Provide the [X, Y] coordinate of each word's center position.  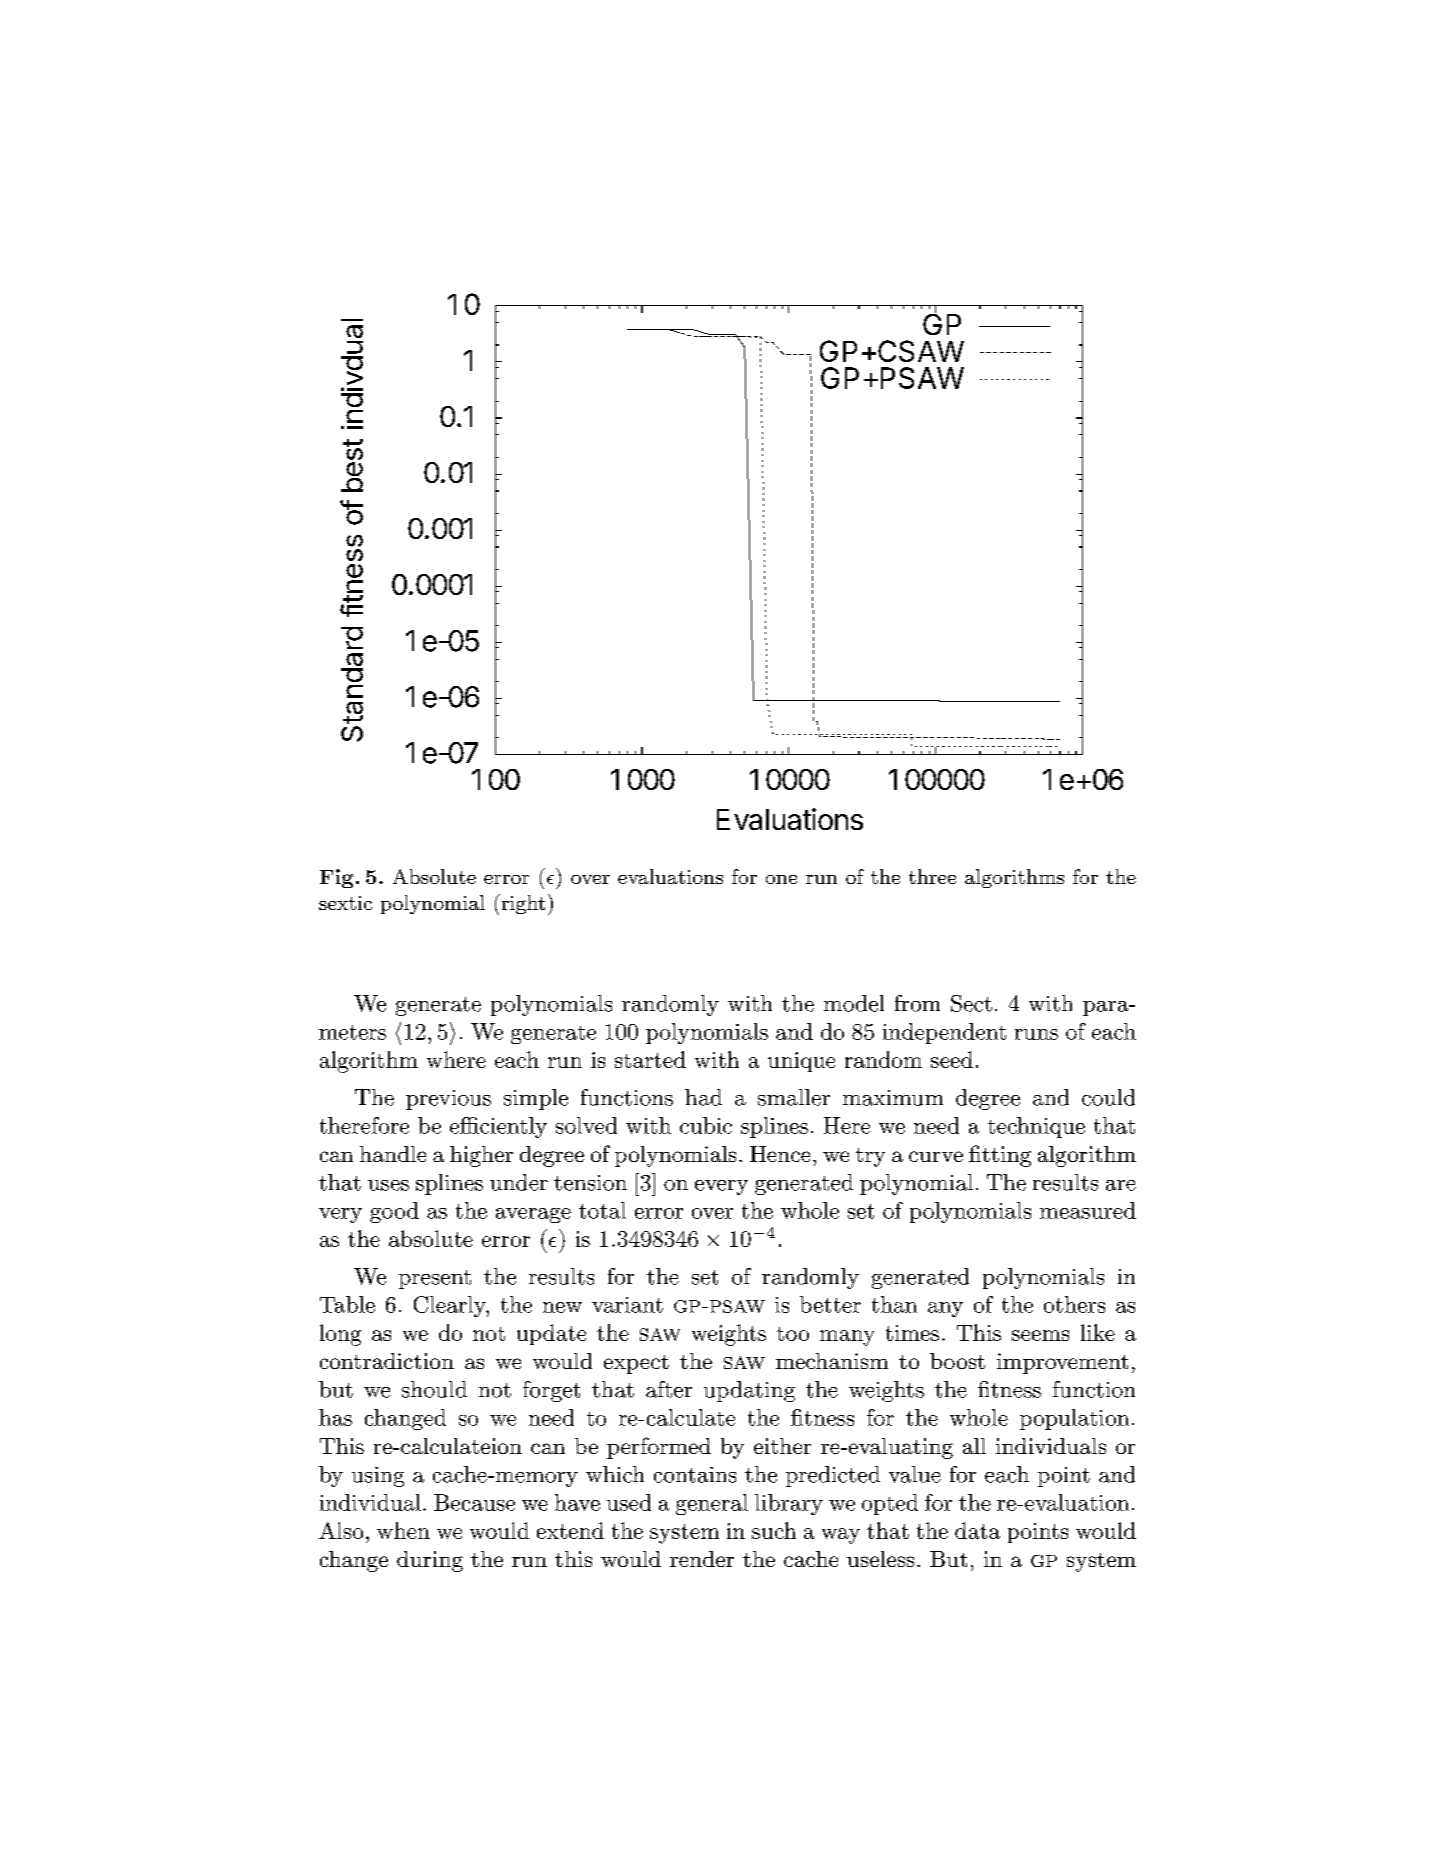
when [403, 1530]
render [702, 1559]
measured [1088, 1210]
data [977, 1530]
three [932, 876]
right [522, 904]
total [602, 1210]
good [394, 1212]
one [781, 879]
